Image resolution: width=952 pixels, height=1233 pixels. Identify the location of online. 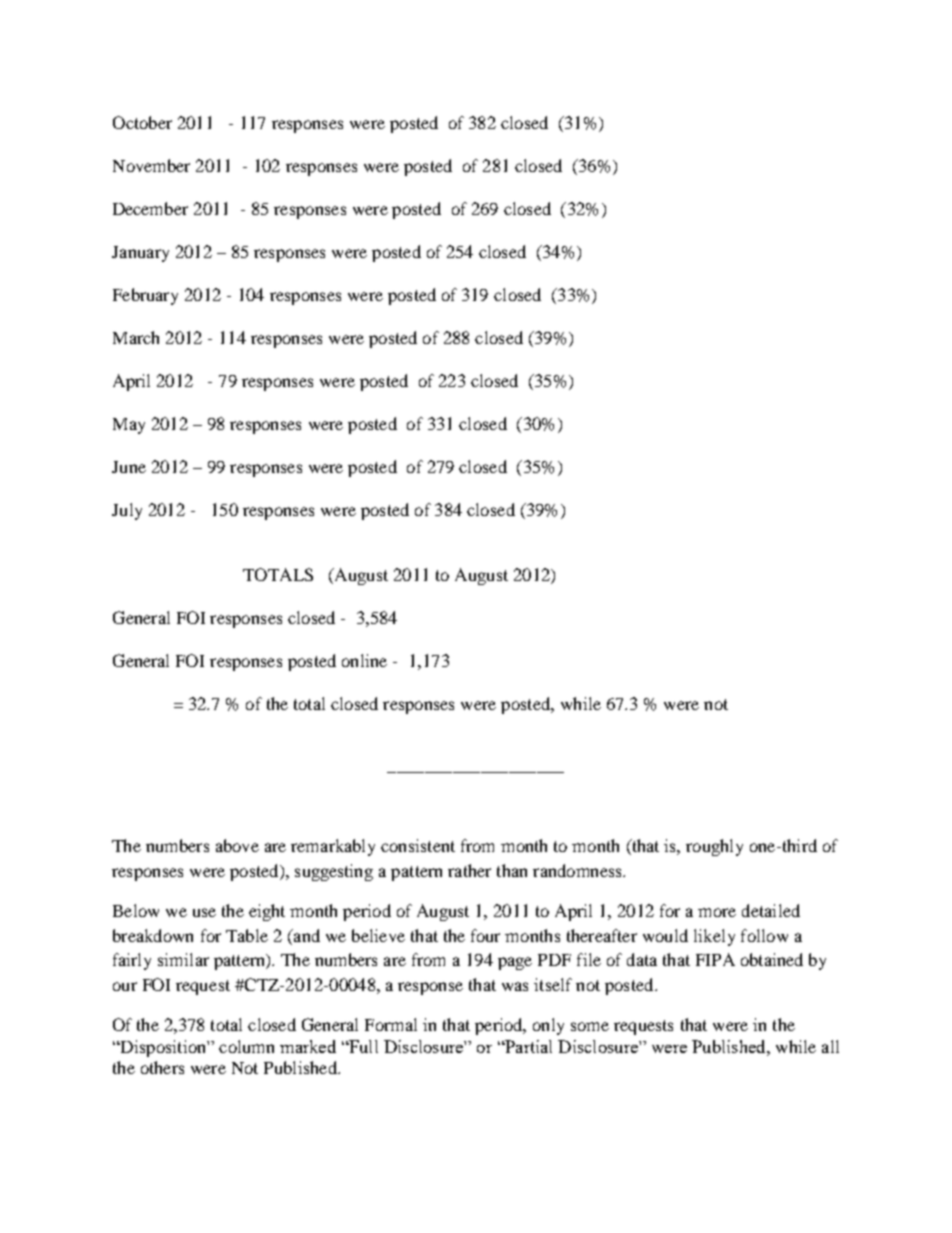
(364, 660).
